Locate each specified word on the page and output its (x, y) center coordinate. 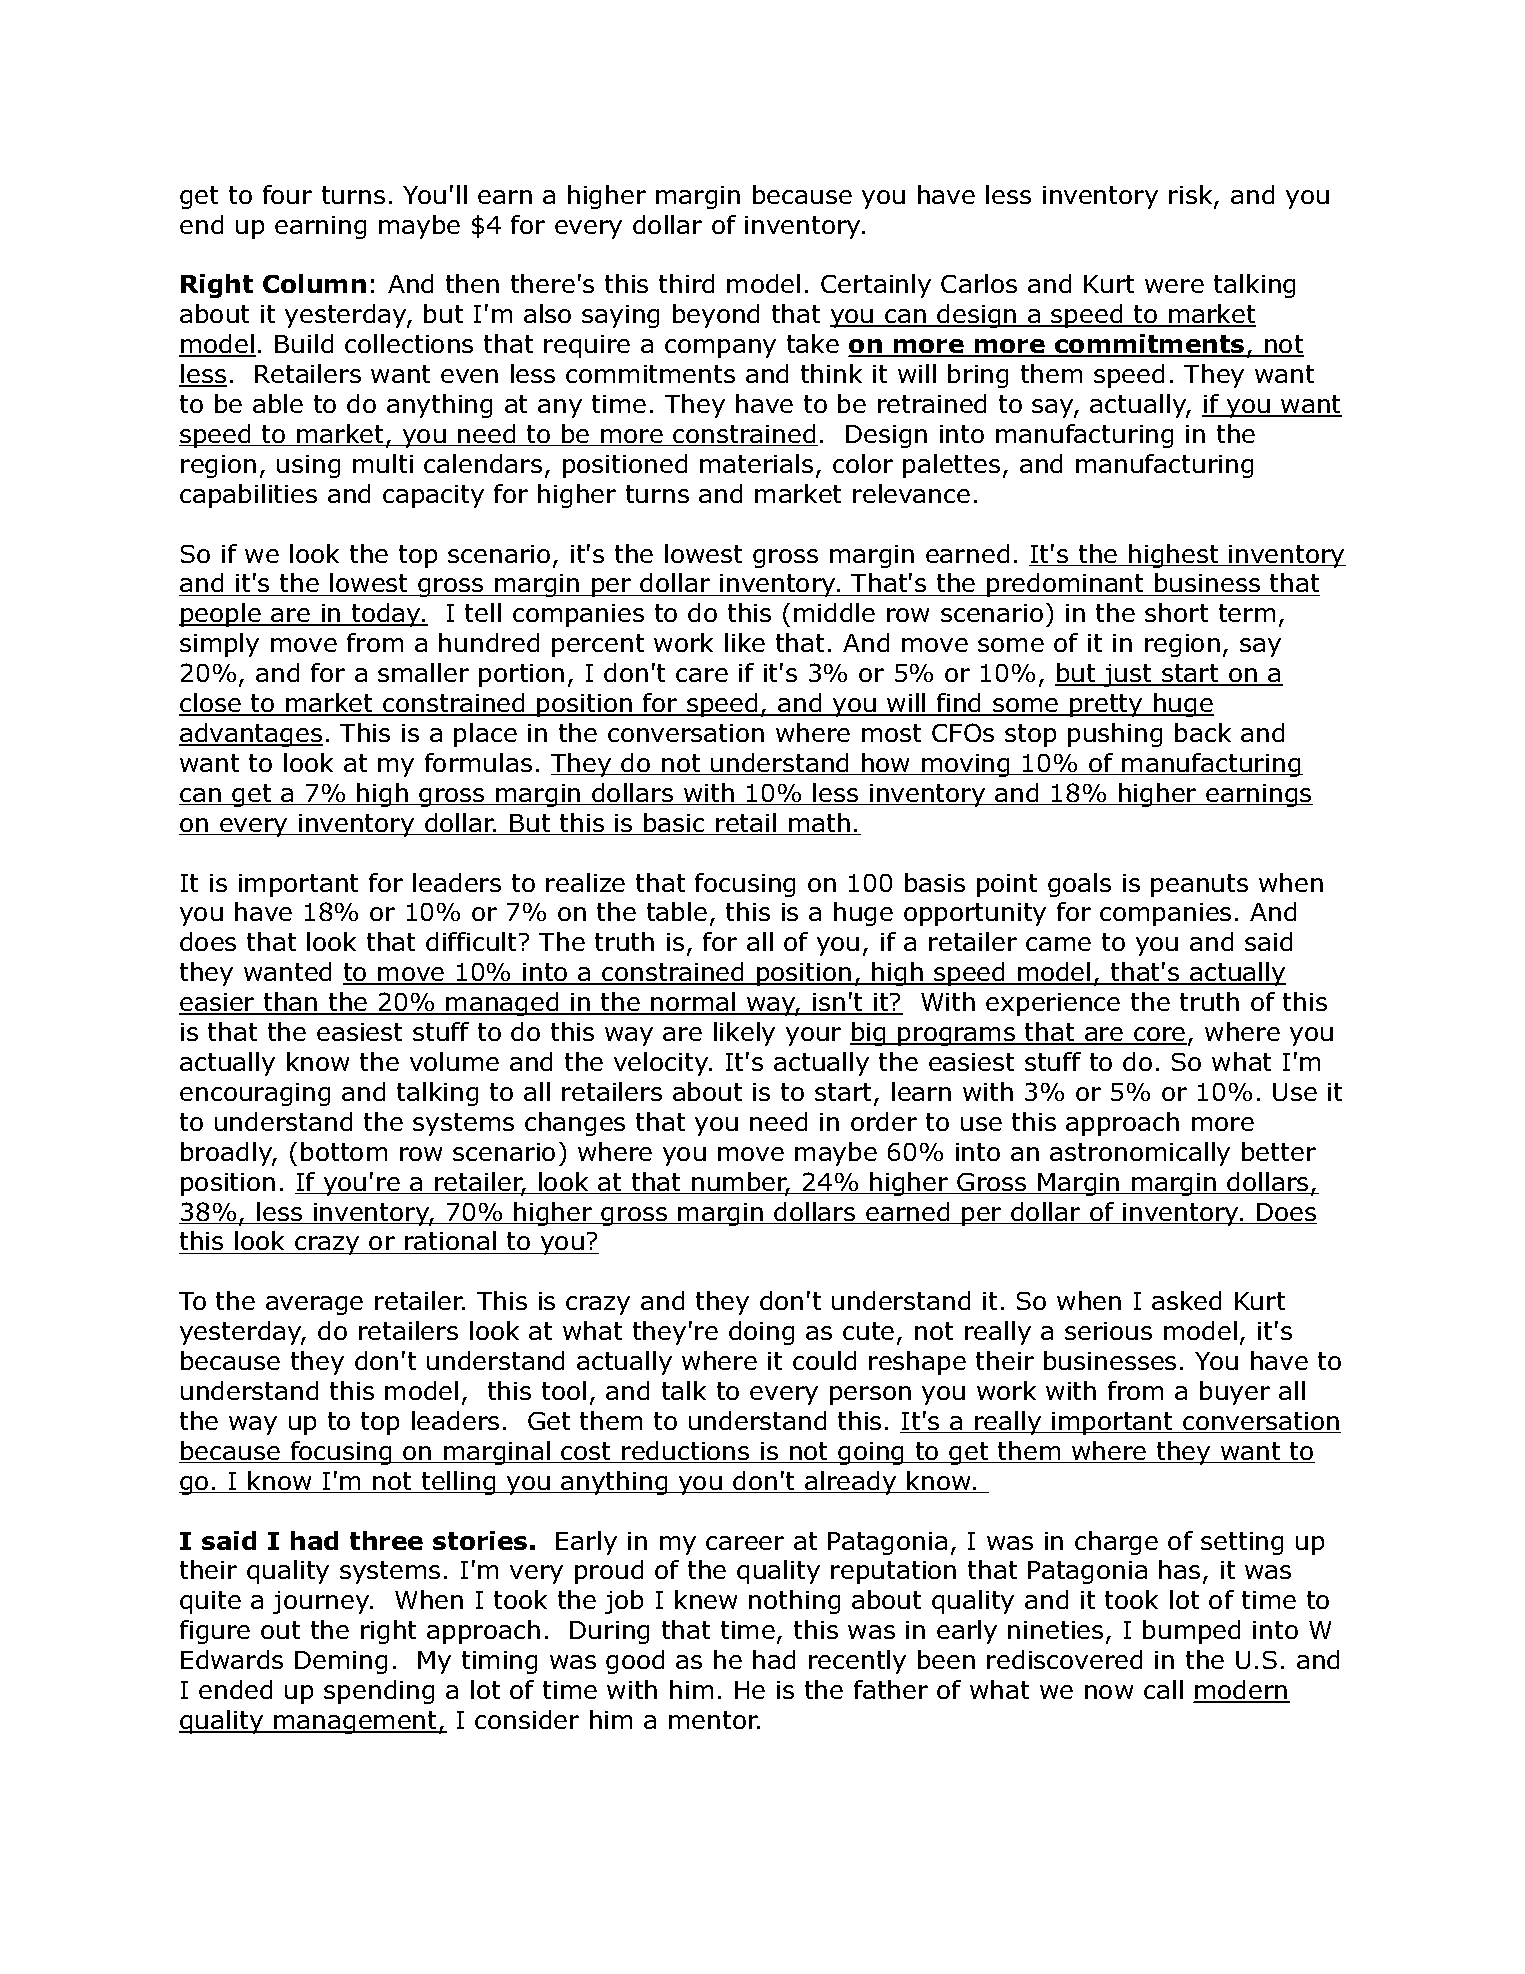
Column (314, 283)
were (1174, 286)
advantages (251, 735)
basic (674, 824)
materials (756, 463)
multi (383, 463)
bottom (344, 1151)
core (1159, 1035)
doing (761, 1333)
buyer (1235, 1393)
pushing (1115, 735)
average (314, 1305)
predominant (1066, 585)
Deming (341, 1662)
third (686, 283)
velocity (662, 1064)
